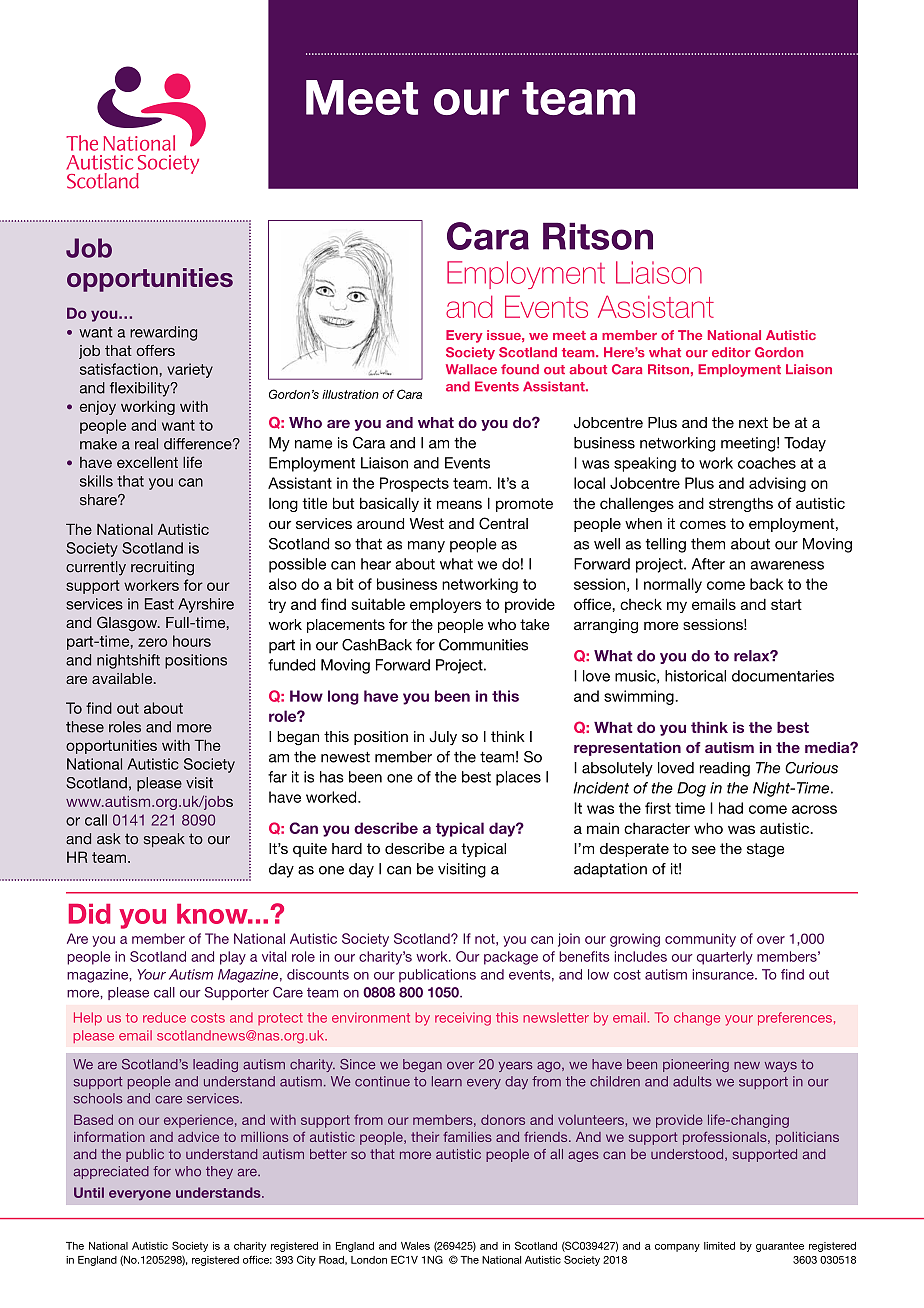 Image resolution: width=924 pixels, height=1308 pixels. What do you see at coordinates (731, 352) in the document?
I see `editor` at bounding box center [731, 352].
